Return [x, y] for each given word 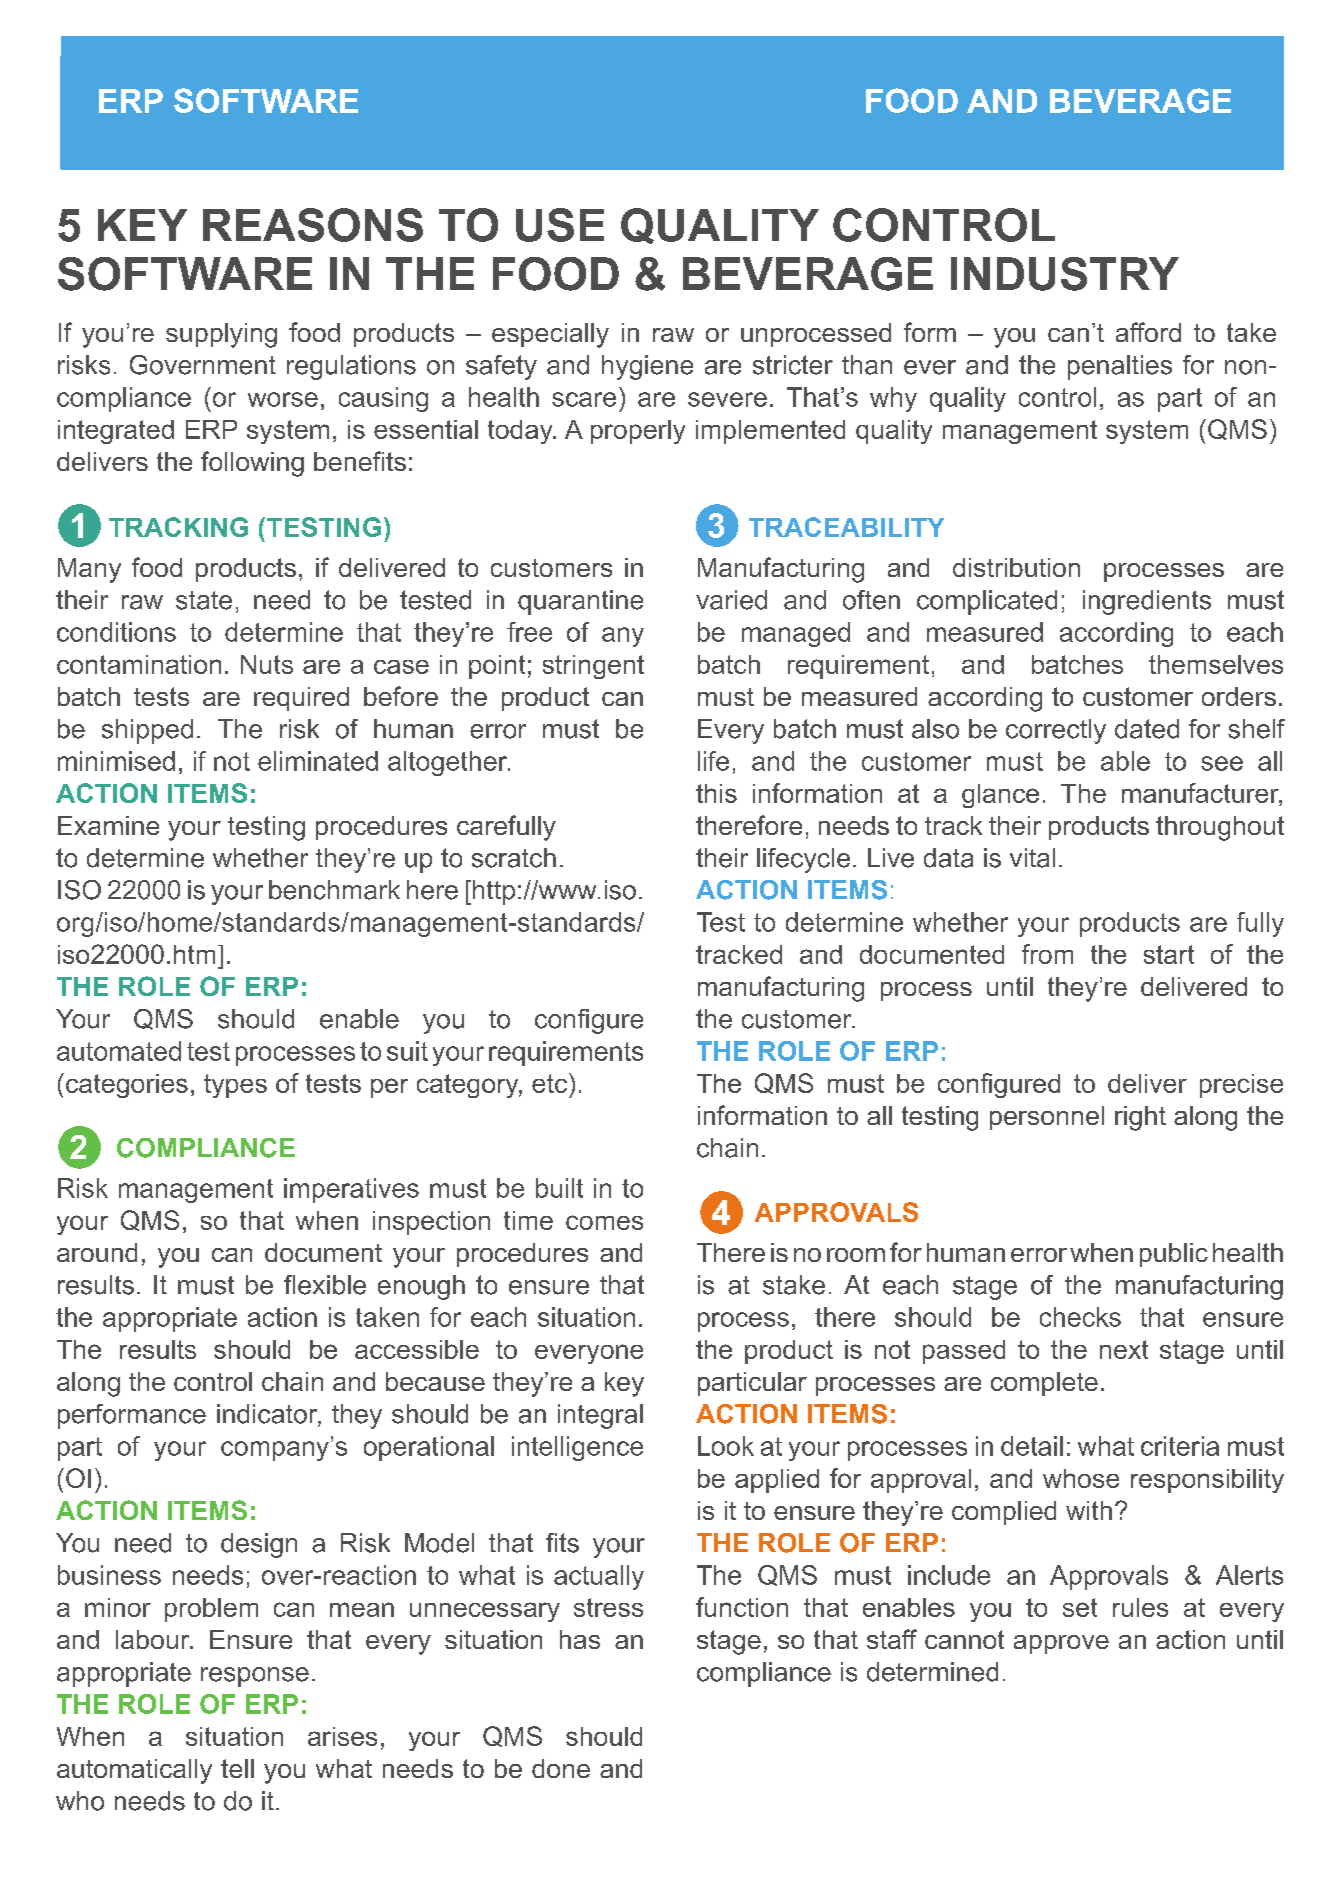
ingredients [1147, 602]
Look [726, 1446]
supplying [221, 335]
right [1140, 1118]
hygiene [647, 367]
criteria [1180, 1446]
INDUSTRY [1065, 274]
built [559, 1188]
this [716, 793]
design [259, 1545]
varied [731, 600]
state [204, 600]
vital [1032, 858]
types [235, 1086]
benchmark [334, 890]
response [255, 1677]
